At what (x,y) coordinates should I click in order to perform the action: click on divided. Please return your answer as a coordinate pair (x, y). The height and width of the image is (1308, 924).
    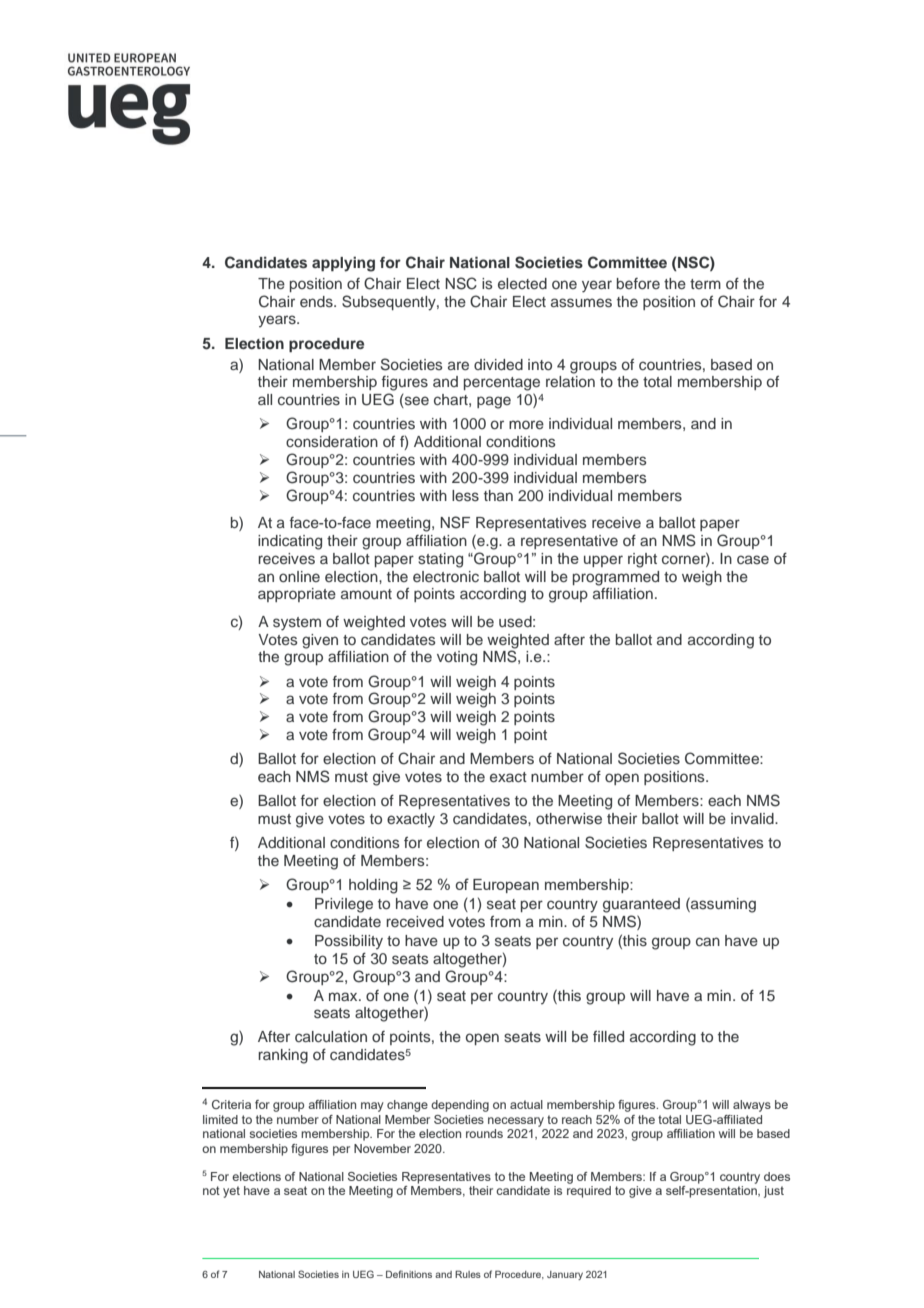
    Looking at the image, I should click on (498, 364).
